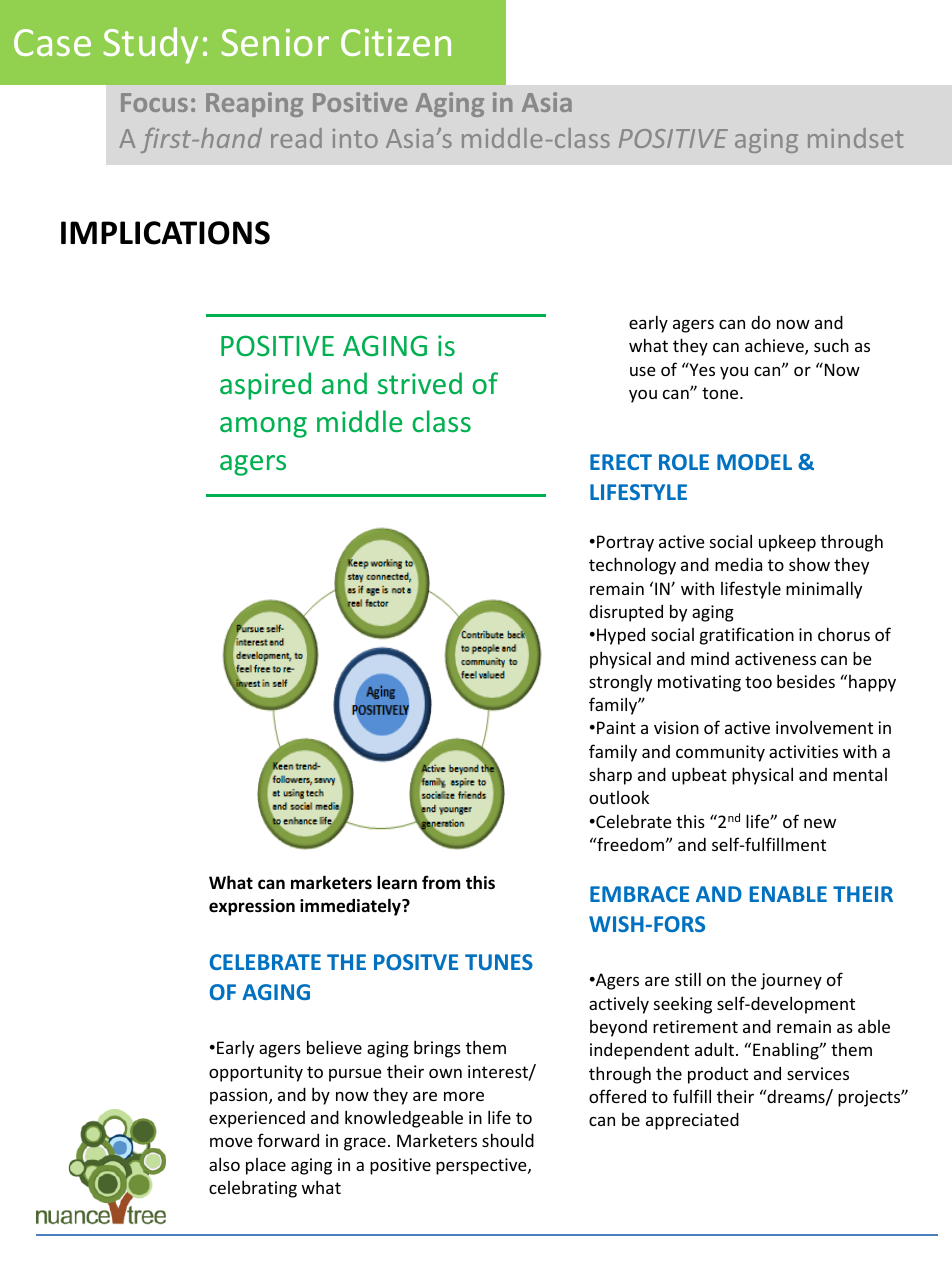 This screenshot has width=952, height=1270. I want to click on expression, so click(252, 907).
